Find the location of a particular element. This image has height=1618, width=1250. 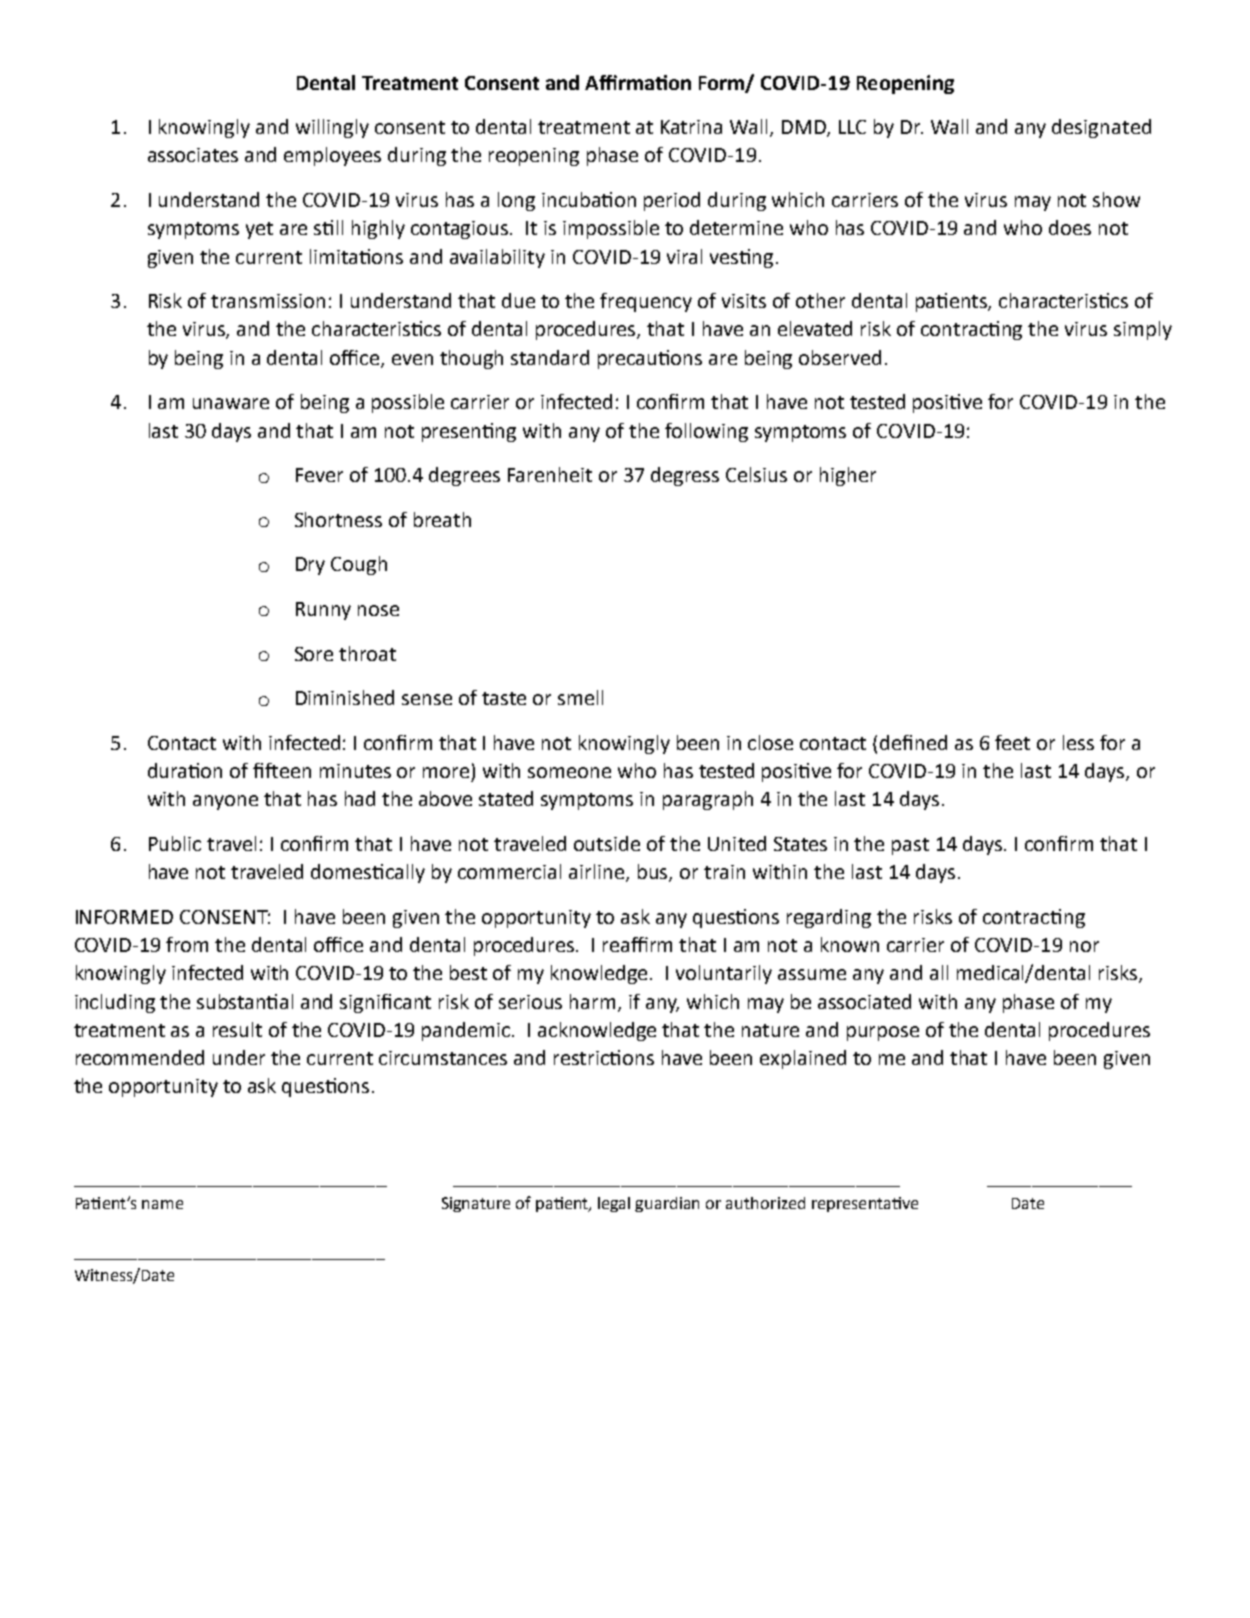

train is located at coordinates (724, 872).
